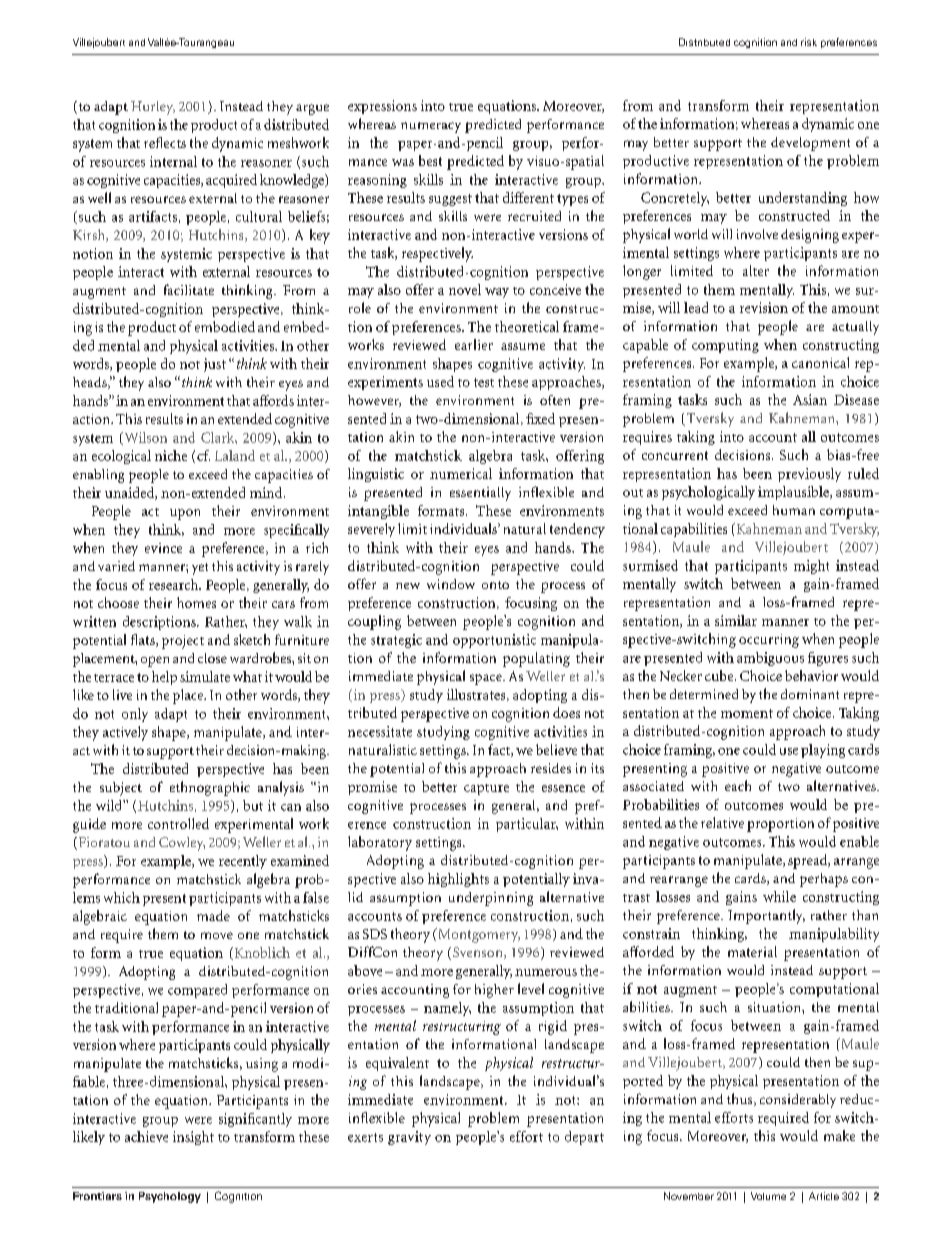 This screenshot has width=952, height=1247. Describe the element at coordinates (768, 1196) in the screenshot. I see `Volume` at that location.
